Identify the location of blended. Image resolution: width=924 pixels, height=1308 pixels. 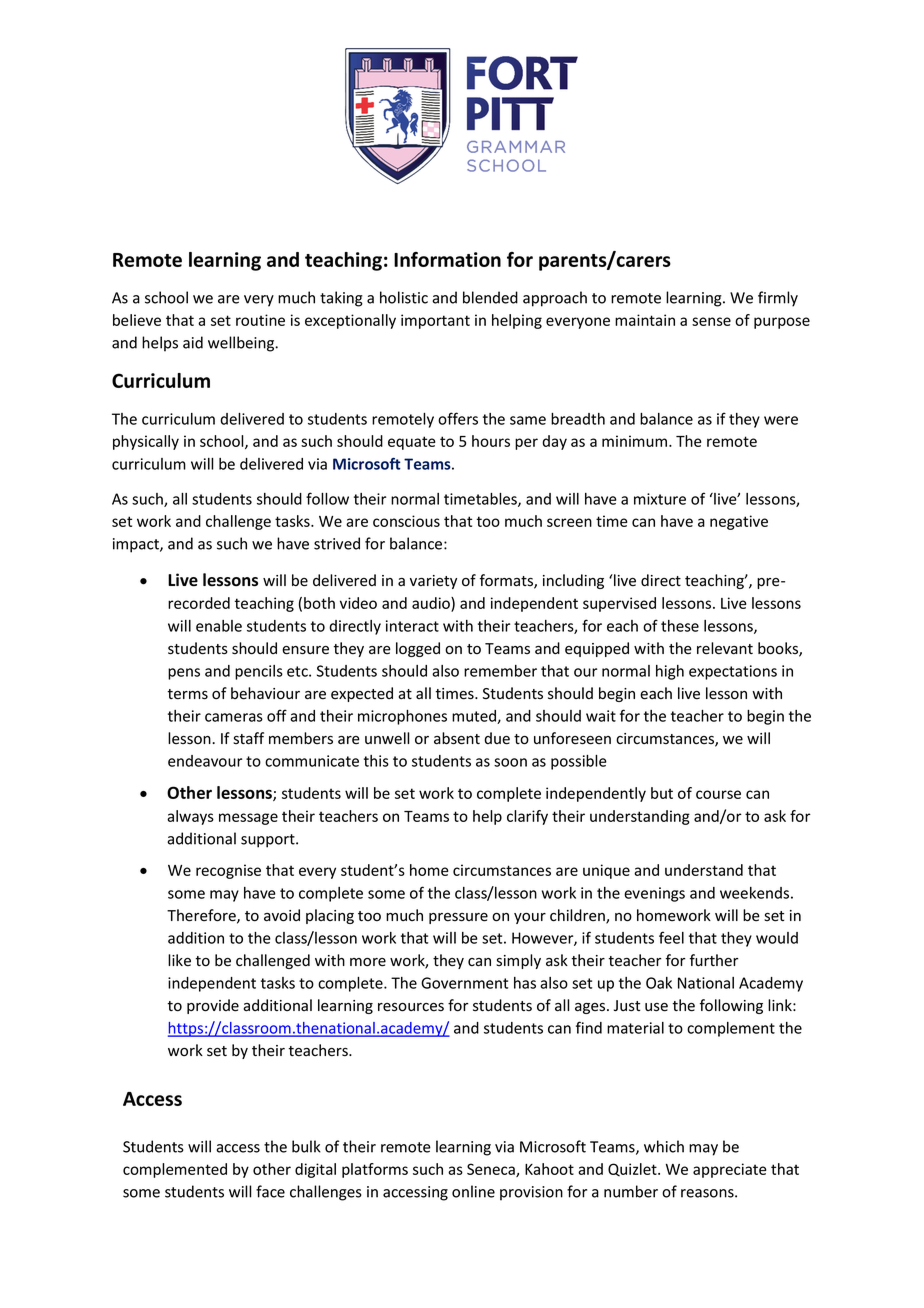
(490, 297).
